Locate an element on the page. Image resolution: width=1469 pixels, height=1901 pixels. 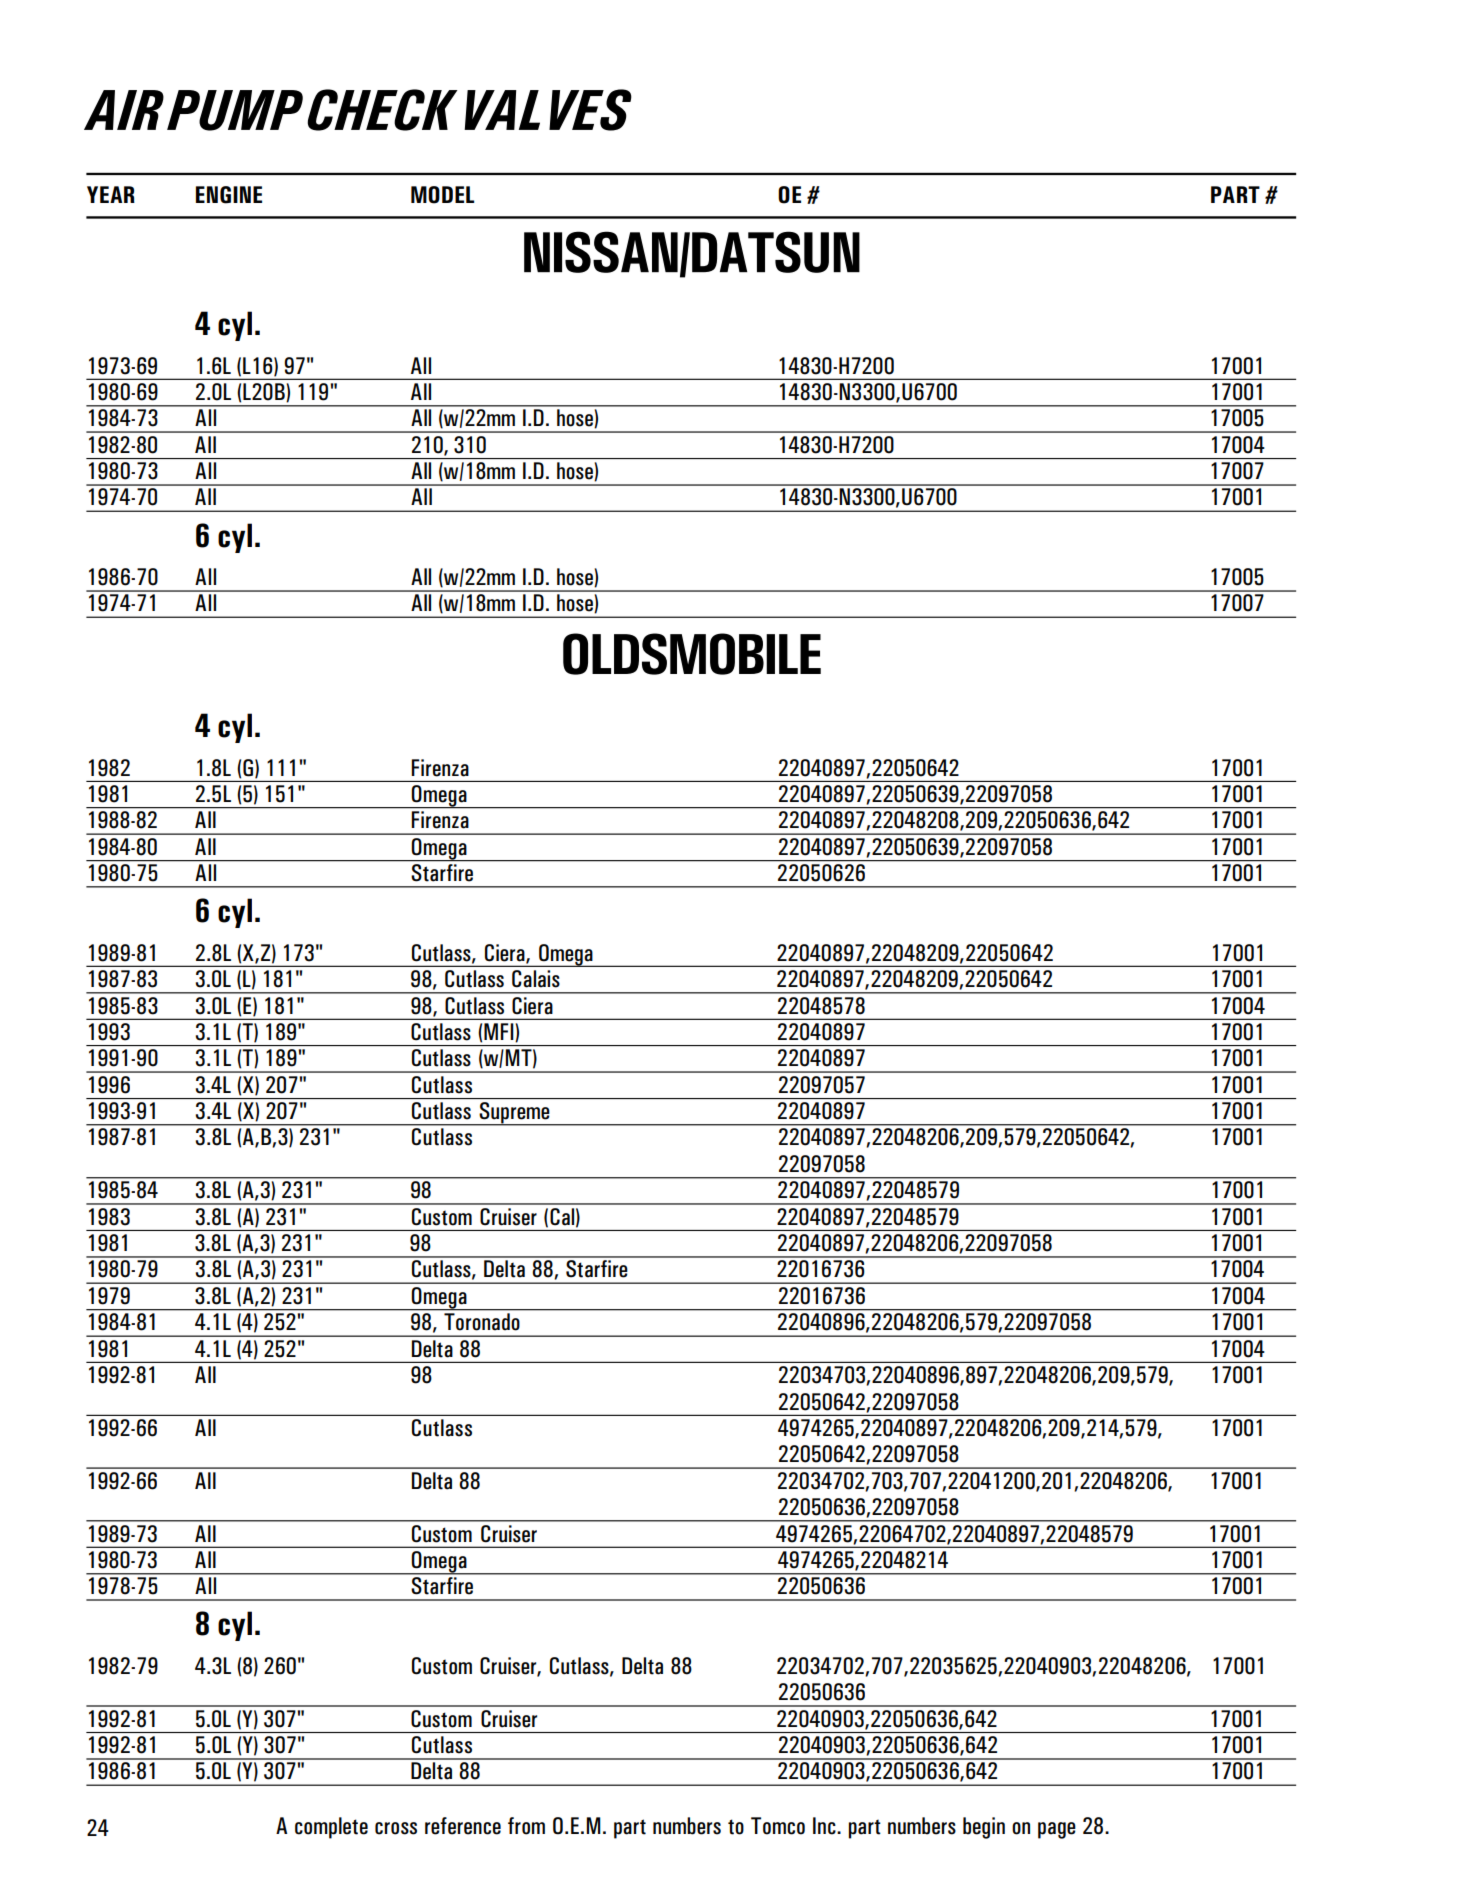
begin is located at coordinates (984, 1828).
